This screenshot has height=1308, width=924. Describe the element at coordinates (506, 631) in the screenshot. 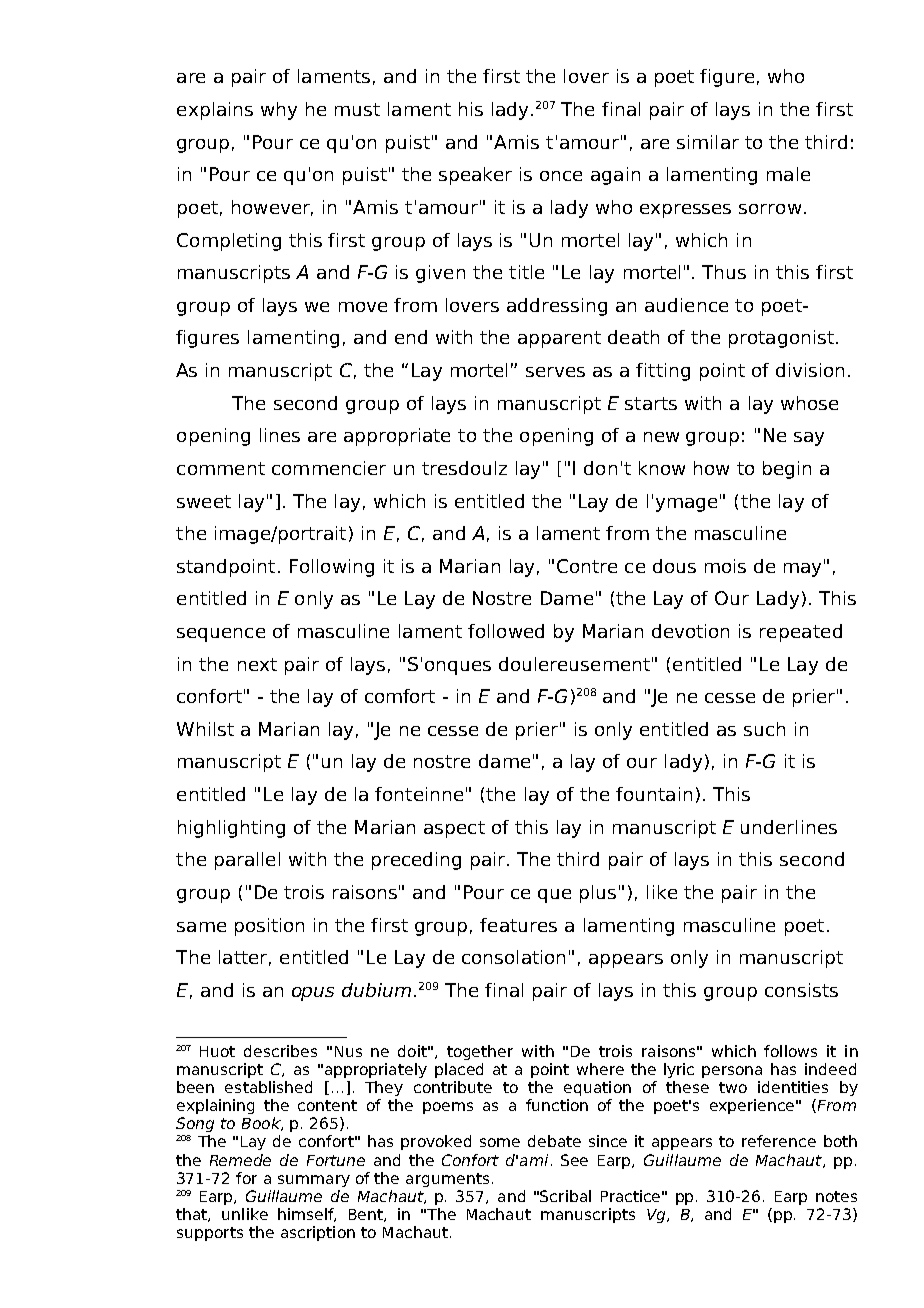

I see `followed` at that location.
